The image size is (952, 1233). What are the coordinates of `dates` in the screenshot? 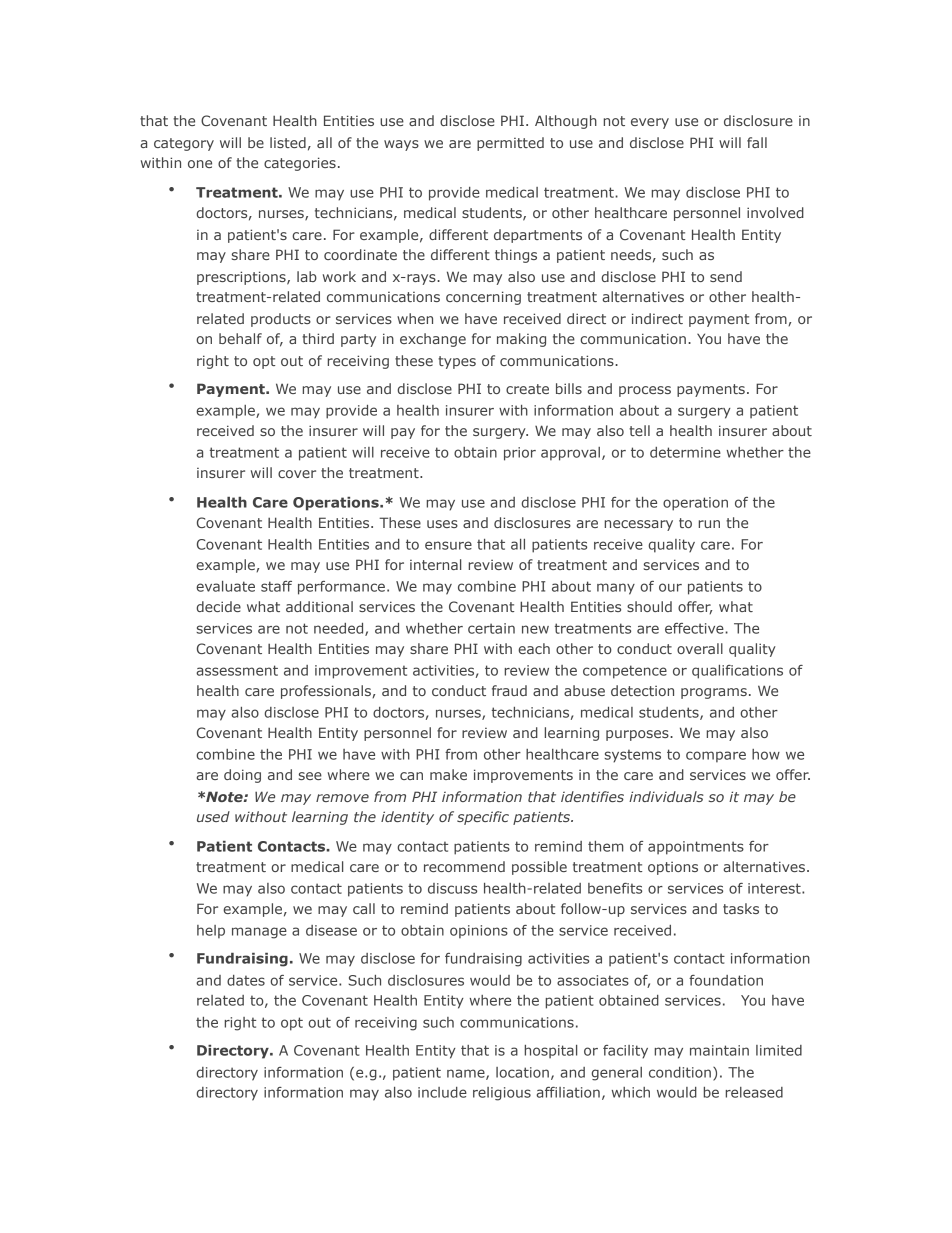 It's located at (246, 980).
